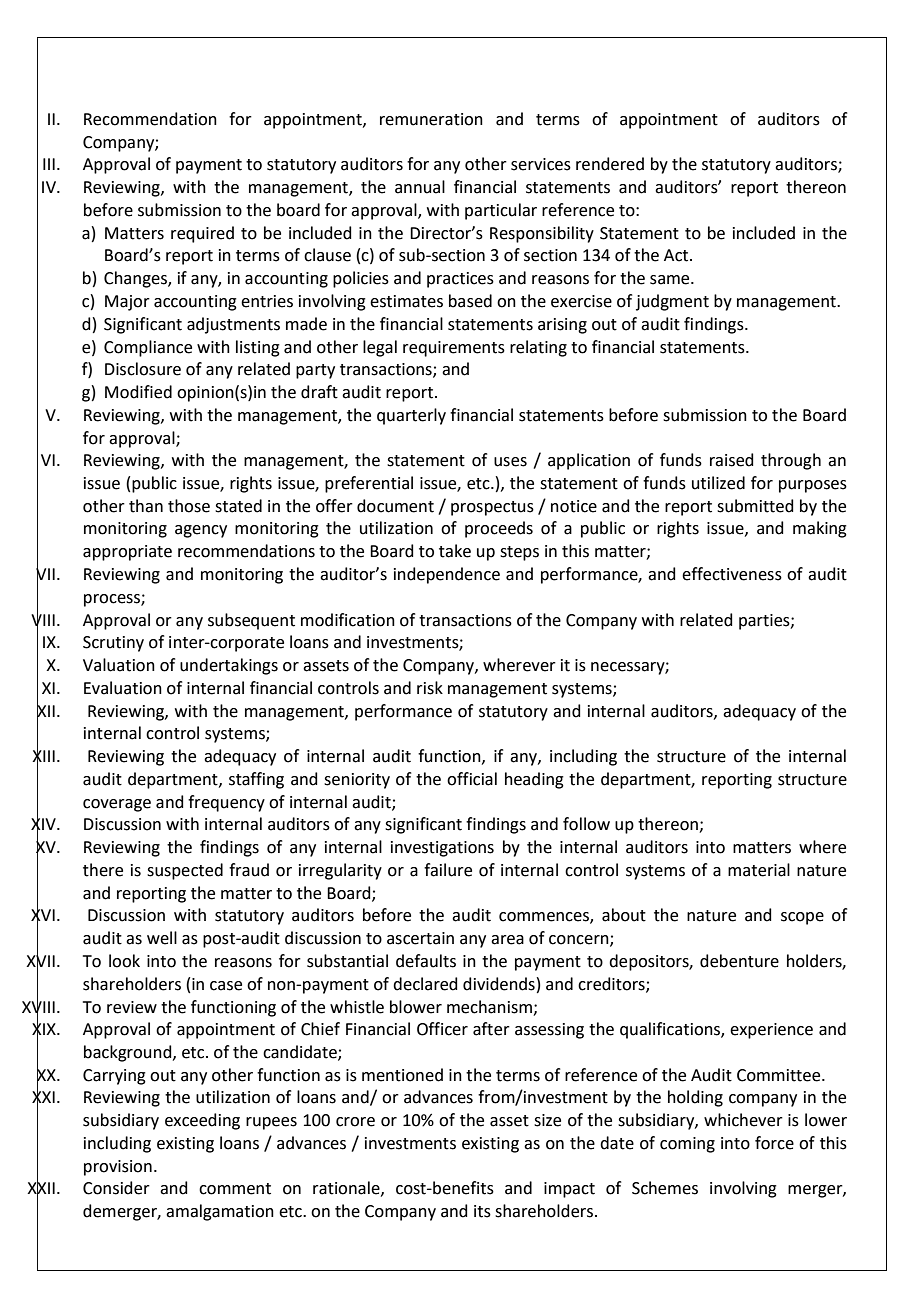 This screenshot has width=924, height=1308. I want to click on risk, so click(430, 688).
